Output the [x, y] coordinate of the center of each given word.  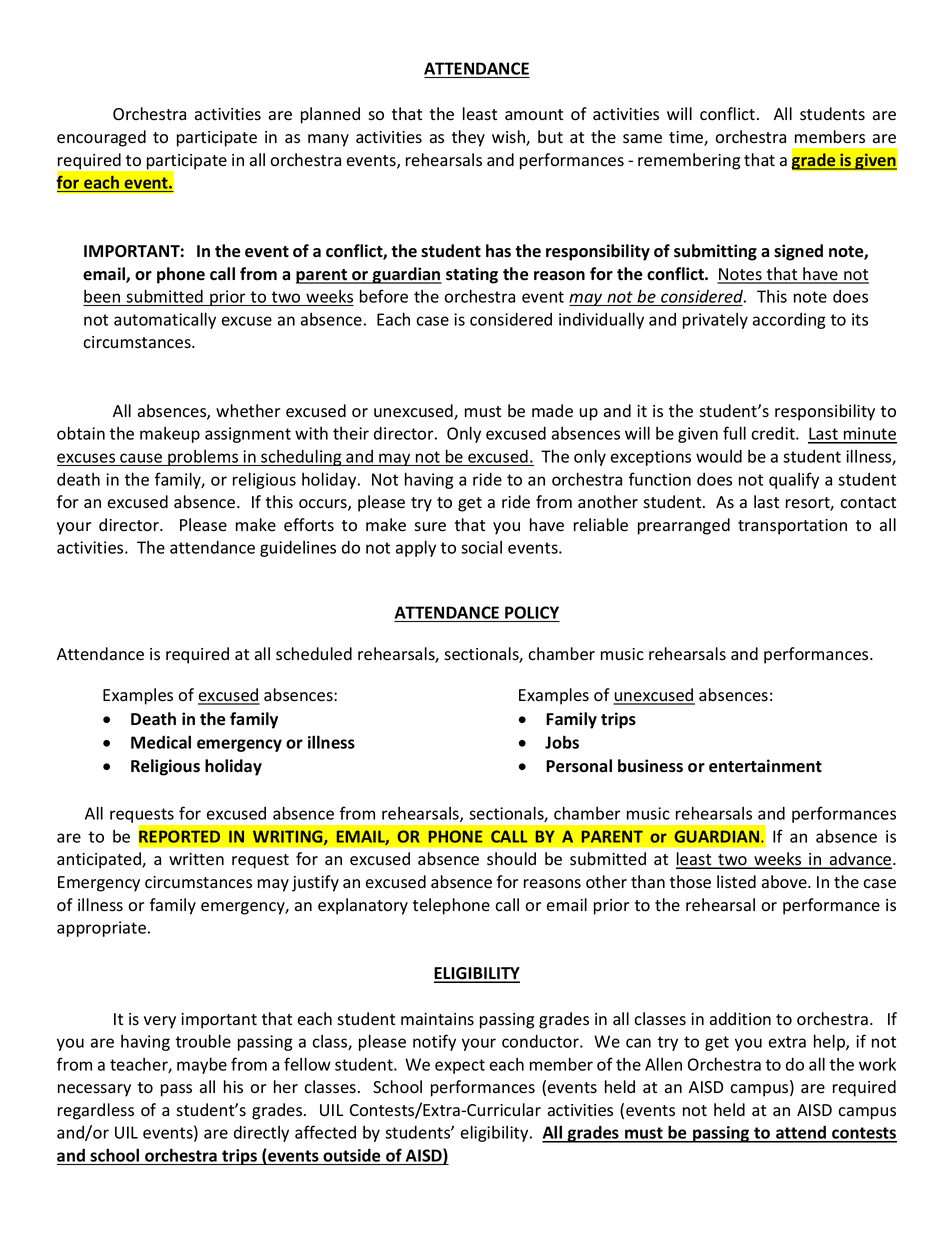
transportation [792, 527]
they [468, 138]
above [785, 882]
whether [248, 411]
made [552, 411]
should [511, 859]
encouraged [101, 138]
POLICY [532, 612]
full [734, 433]
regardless [96, 1111]
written [196, 859]
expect [460, 1066]
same [642, 139]
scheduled [314, 654]
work [877, 1064]
